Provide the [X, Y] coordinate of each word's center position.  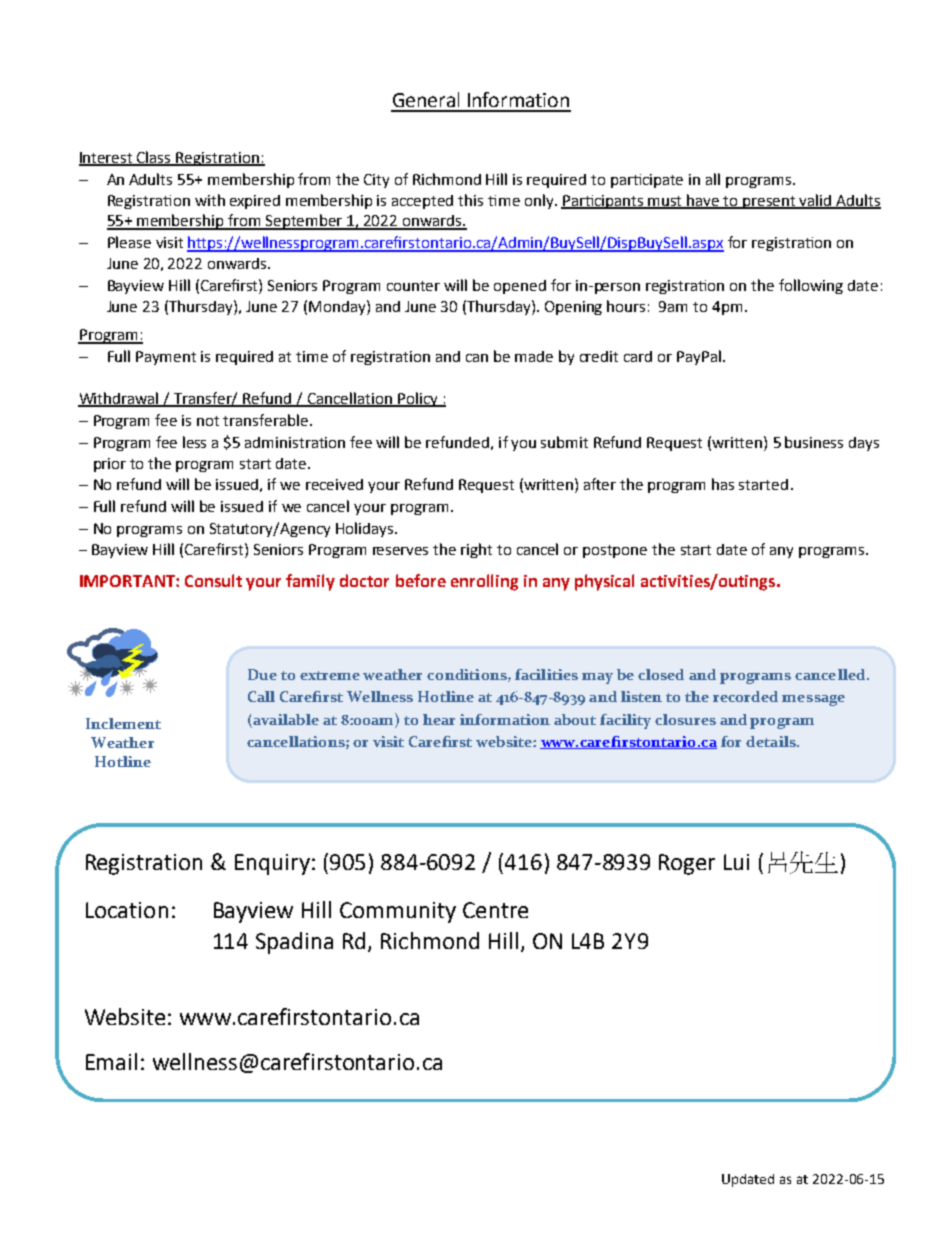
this [470, 200]
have [704, 201]
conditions [468, 675]
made [534, 356]
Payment [166, 358]
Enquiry [272, 864]
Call [261, 696]
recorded [745, 696]
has [723, 484]
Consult [213, 580]
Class [154, 158]
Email [111, 1061]
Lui [736, 862]
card [638, 356]
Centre [495, 910]
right [476, 550]
